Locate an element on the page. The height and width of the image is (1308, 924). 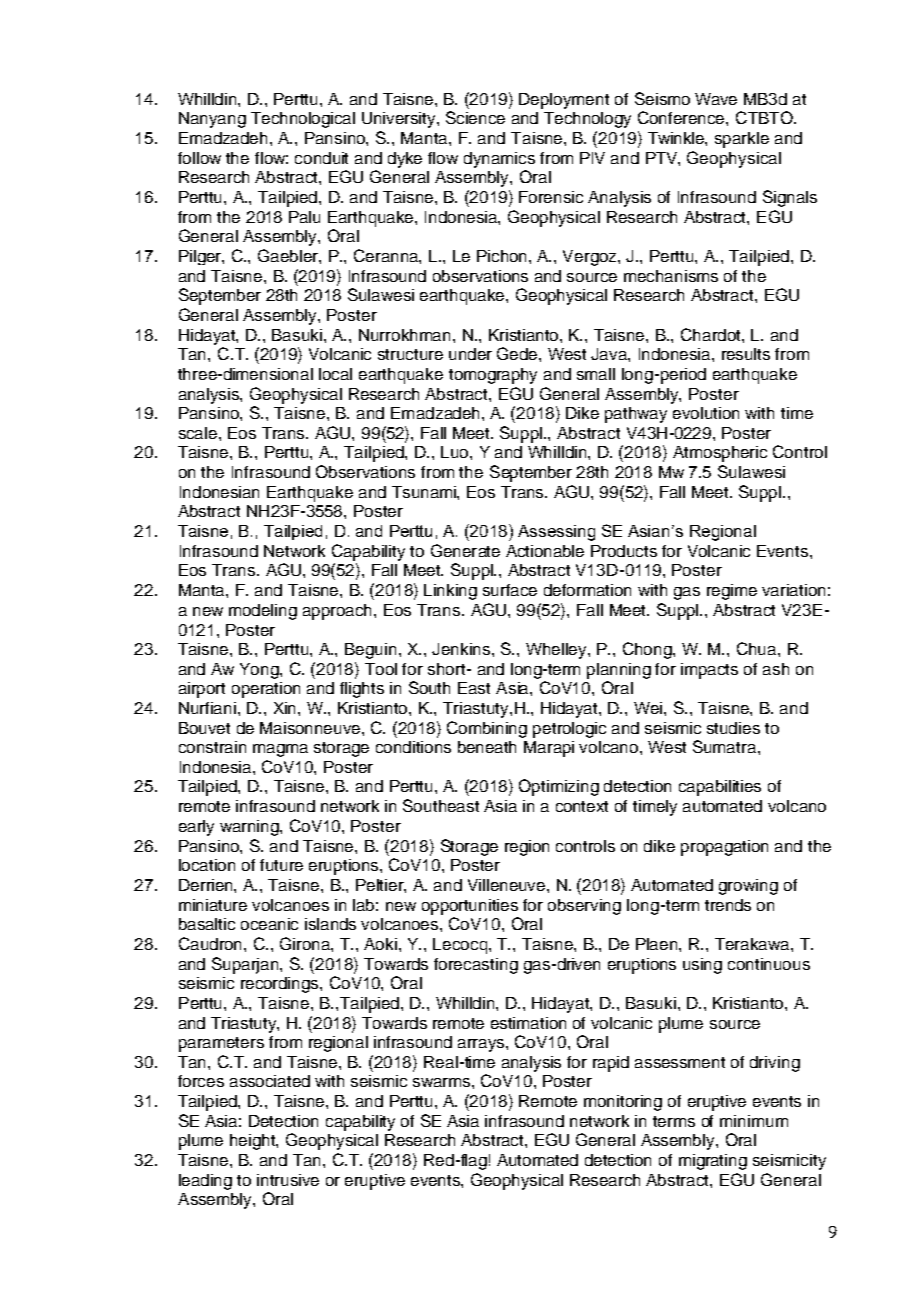
Generate is located at coordinates (465, 550).
